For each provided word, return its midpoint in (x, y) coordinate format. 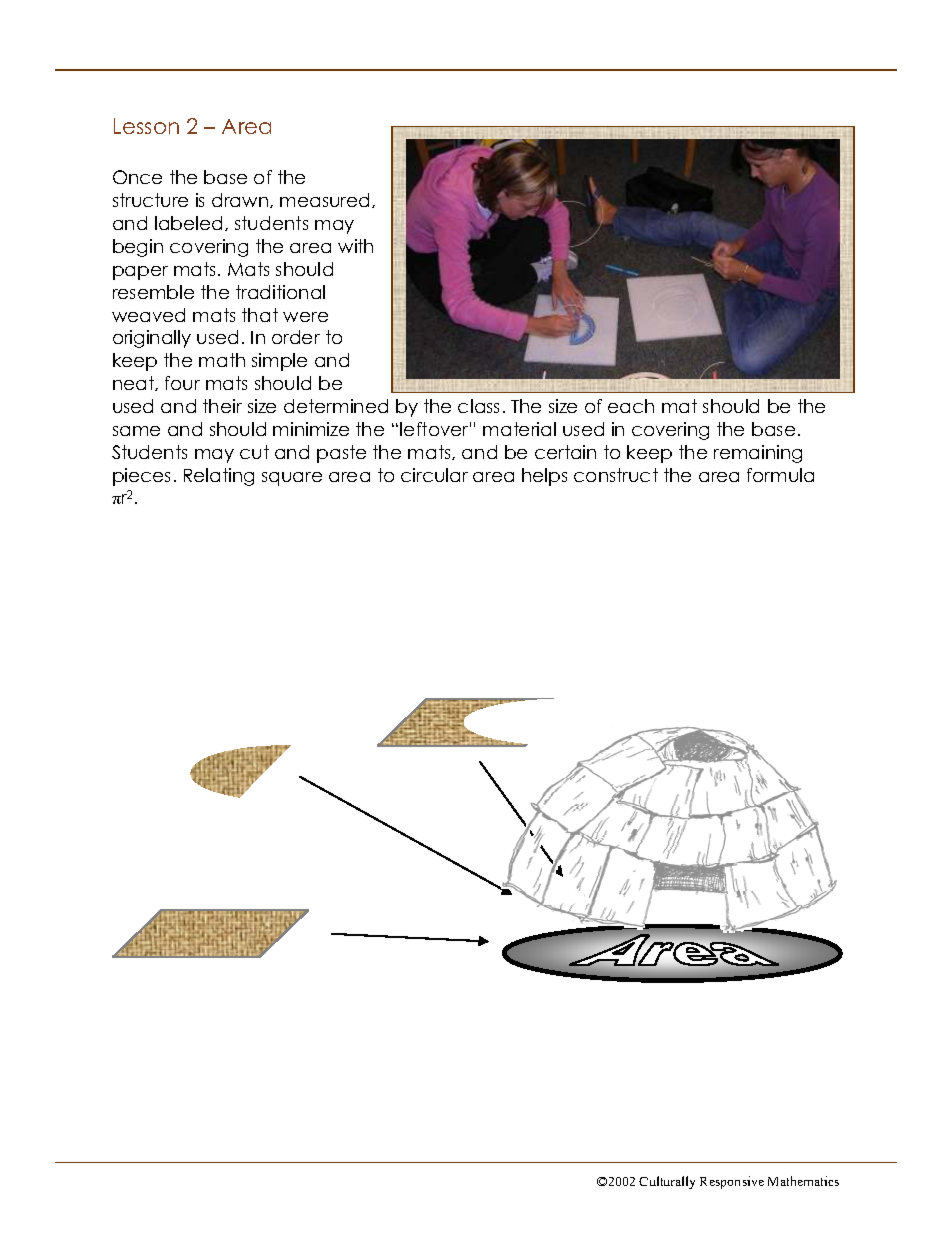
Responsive (732, 1182)
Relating (219, 477)
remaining (758, 454)
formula (780, 475)
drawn (241, 200)
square (292, 479)
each (631, 406)
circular (434, 475)
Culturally (667, 1182)
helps (544, 477)
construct (616, 475)
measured (324, 200)
